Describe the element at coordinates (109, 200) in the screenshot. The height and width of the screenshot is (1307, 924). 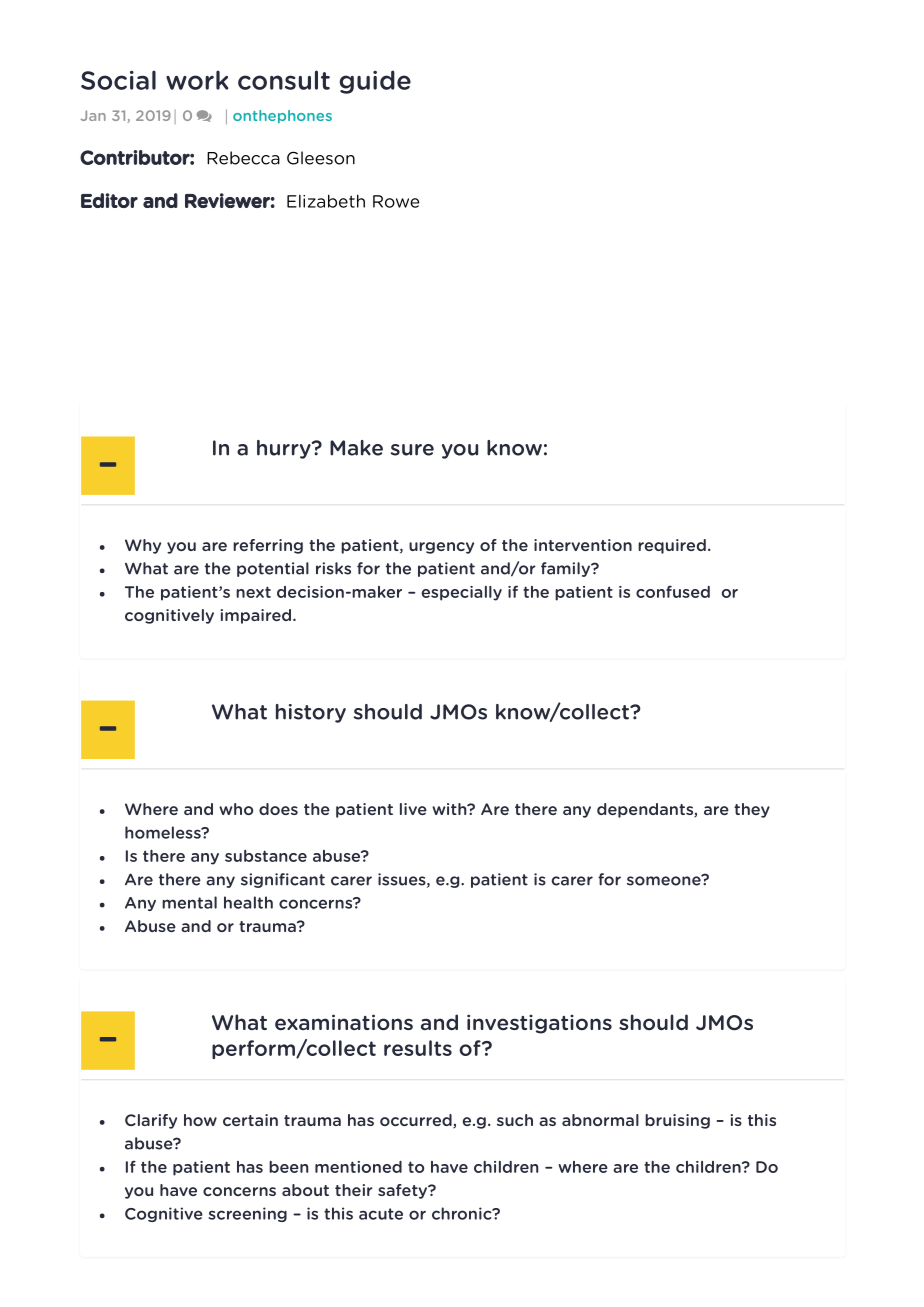
I see `Editor` at that location.
